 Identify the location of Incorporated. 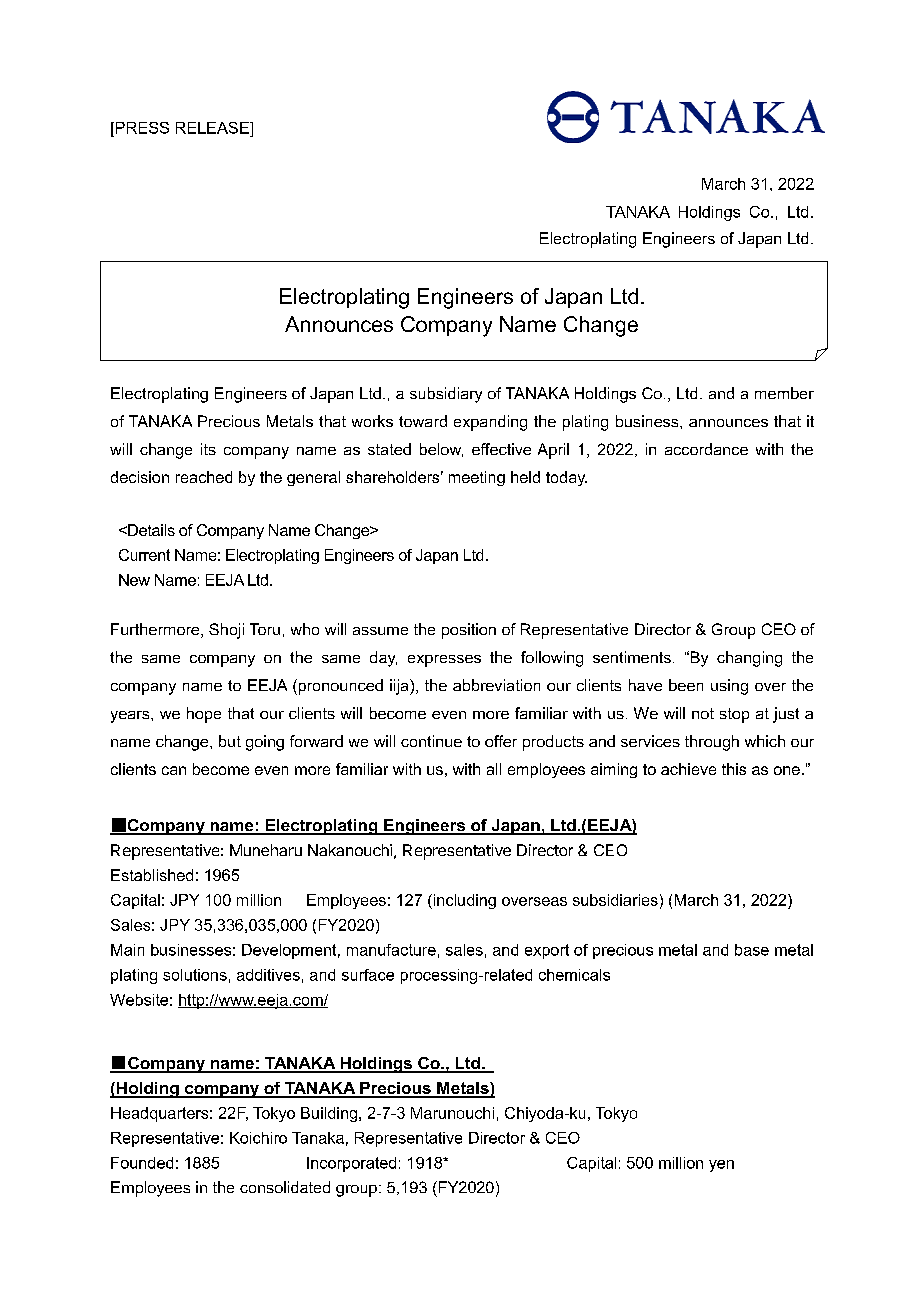
(351, 1164).
